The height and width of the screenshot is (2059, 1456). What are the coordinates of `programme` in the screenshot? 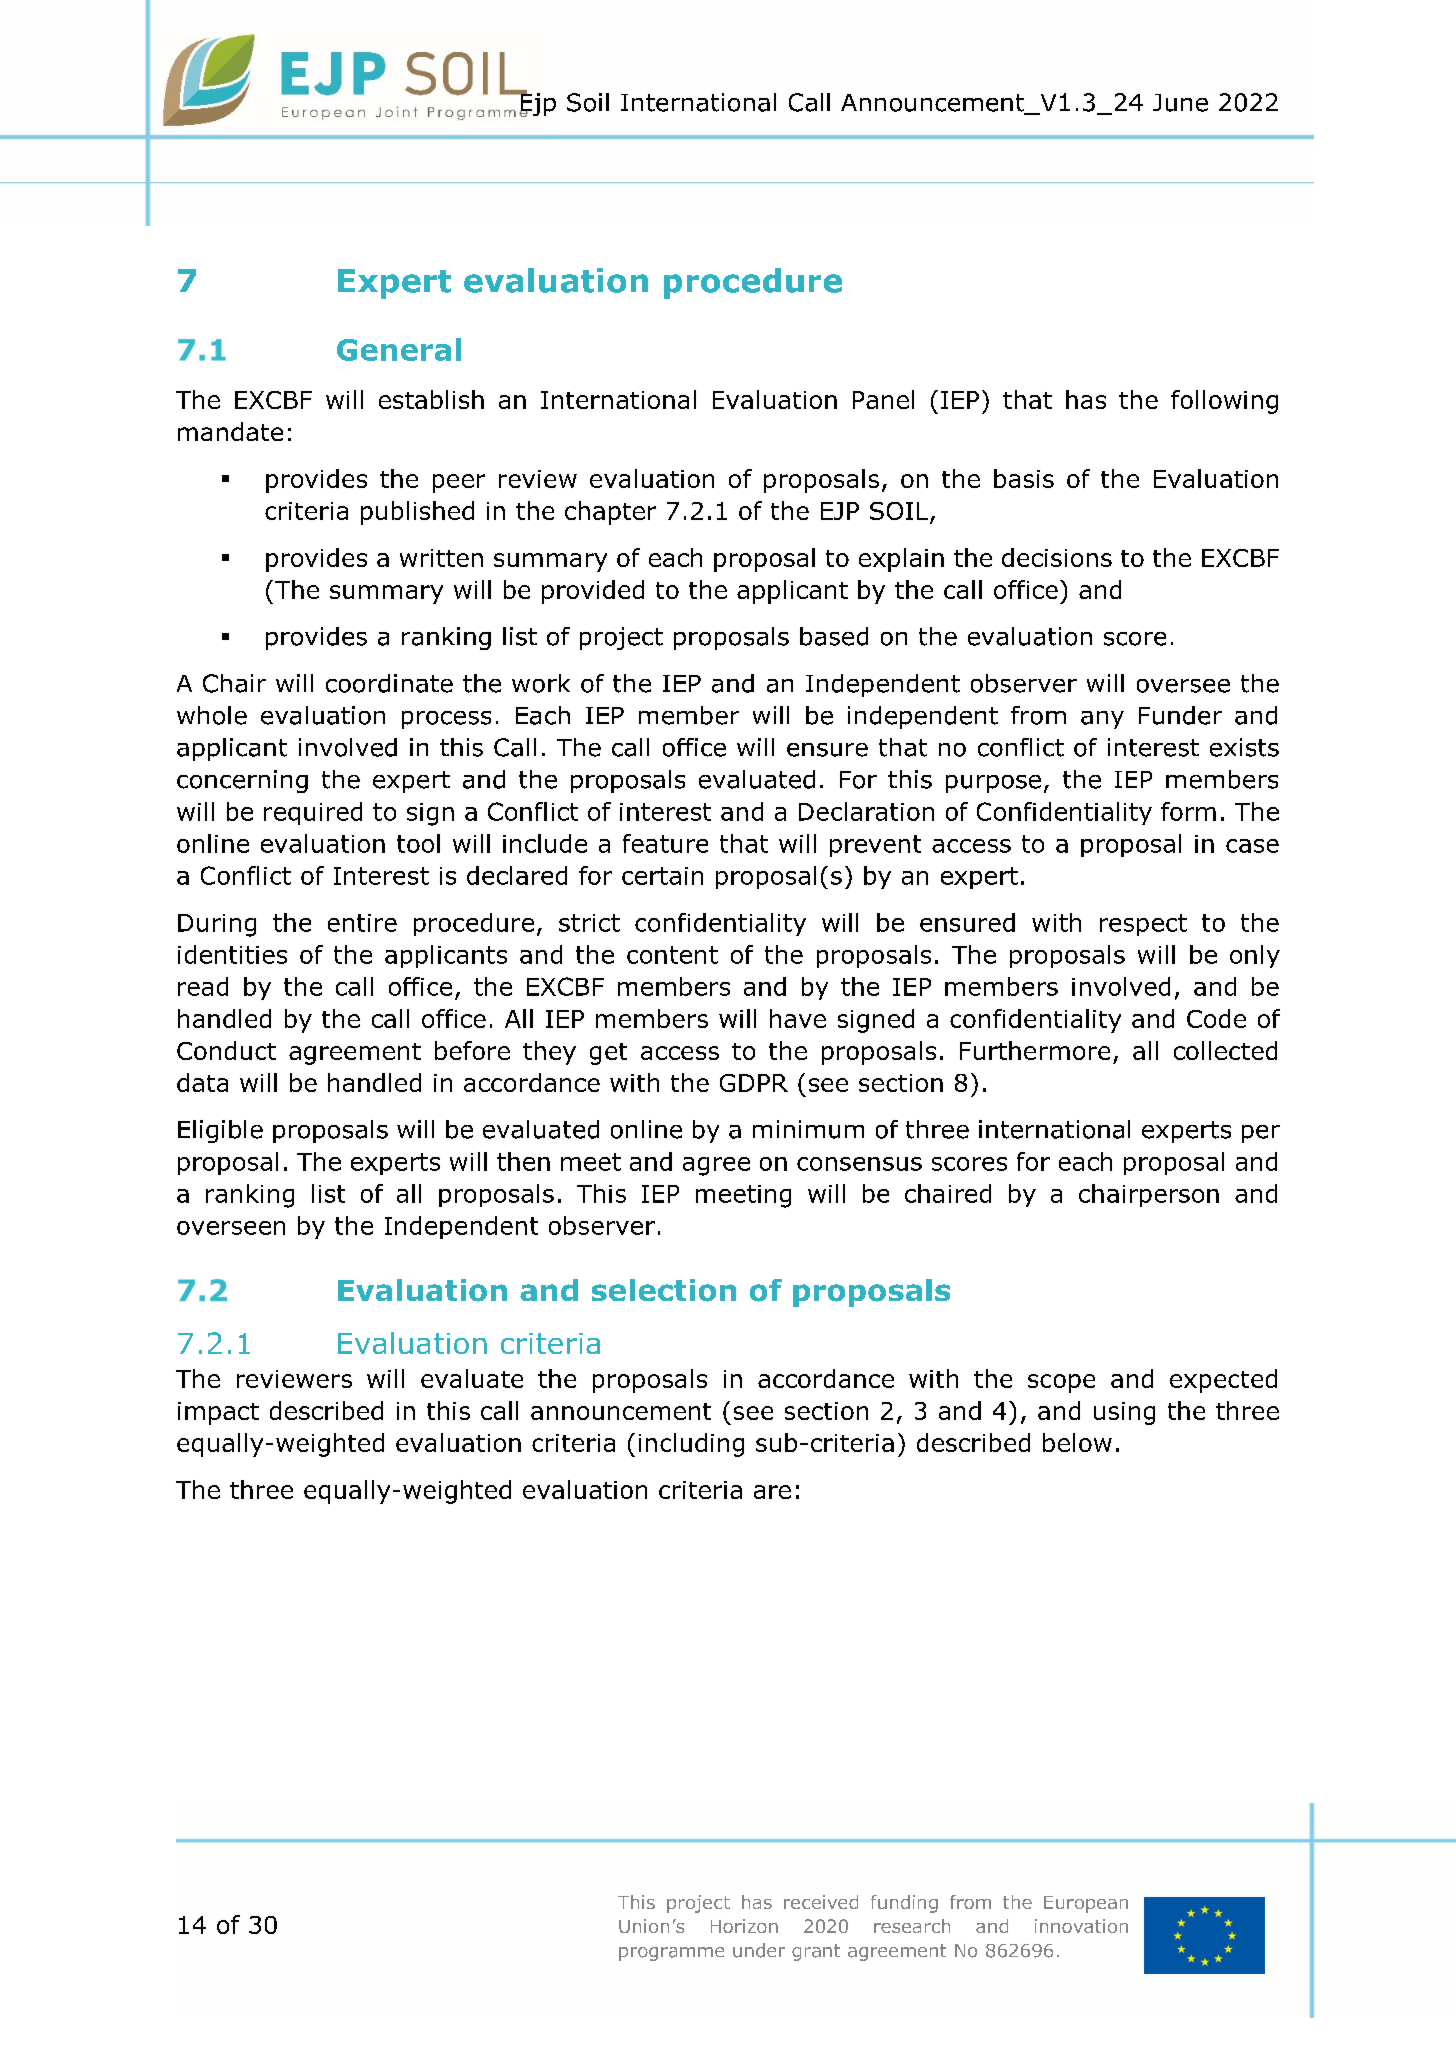 It's located at (671, 1954).
